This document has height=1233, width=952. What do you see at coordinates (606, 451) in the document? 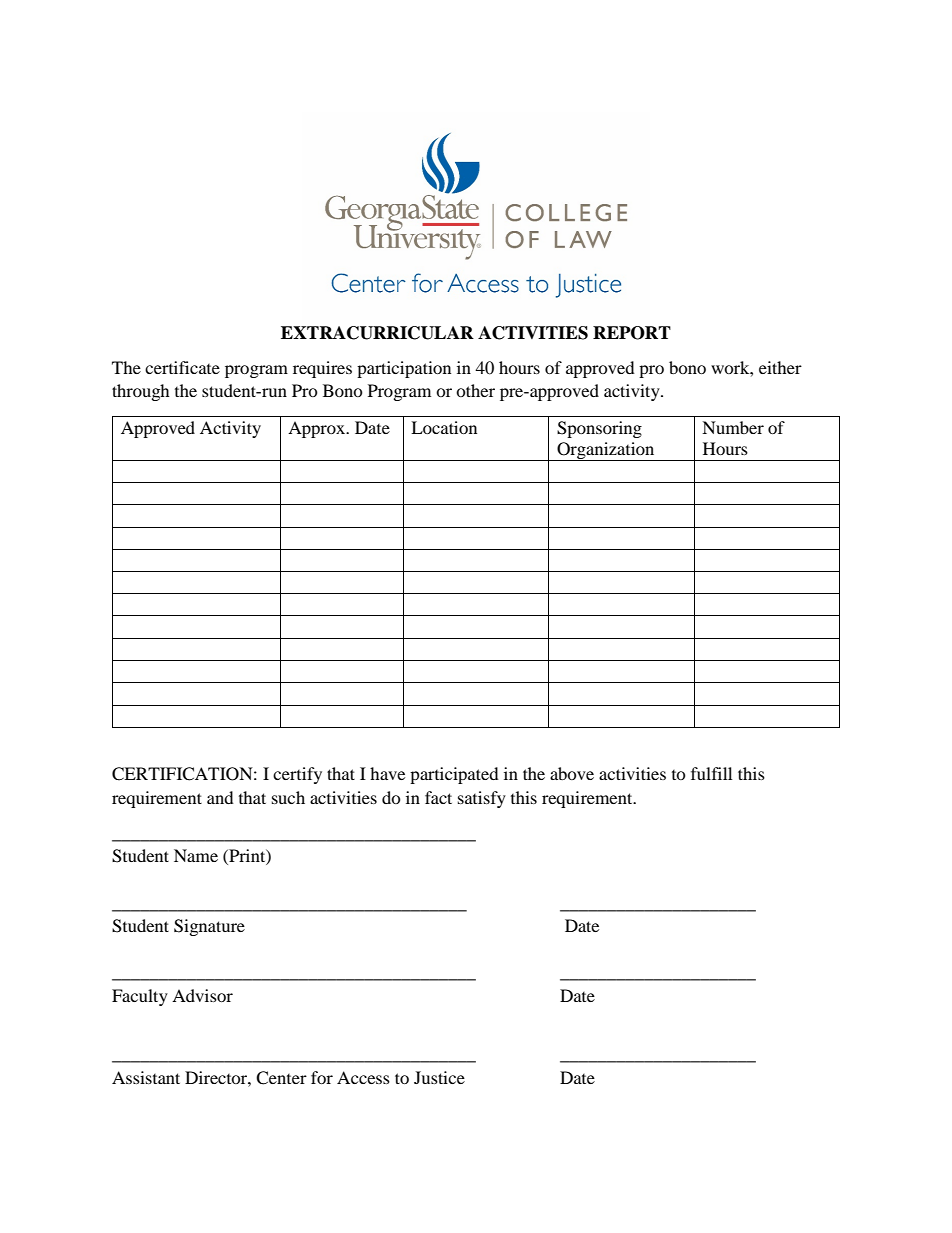
I see `Organization` at bounding box center [606, 451].
